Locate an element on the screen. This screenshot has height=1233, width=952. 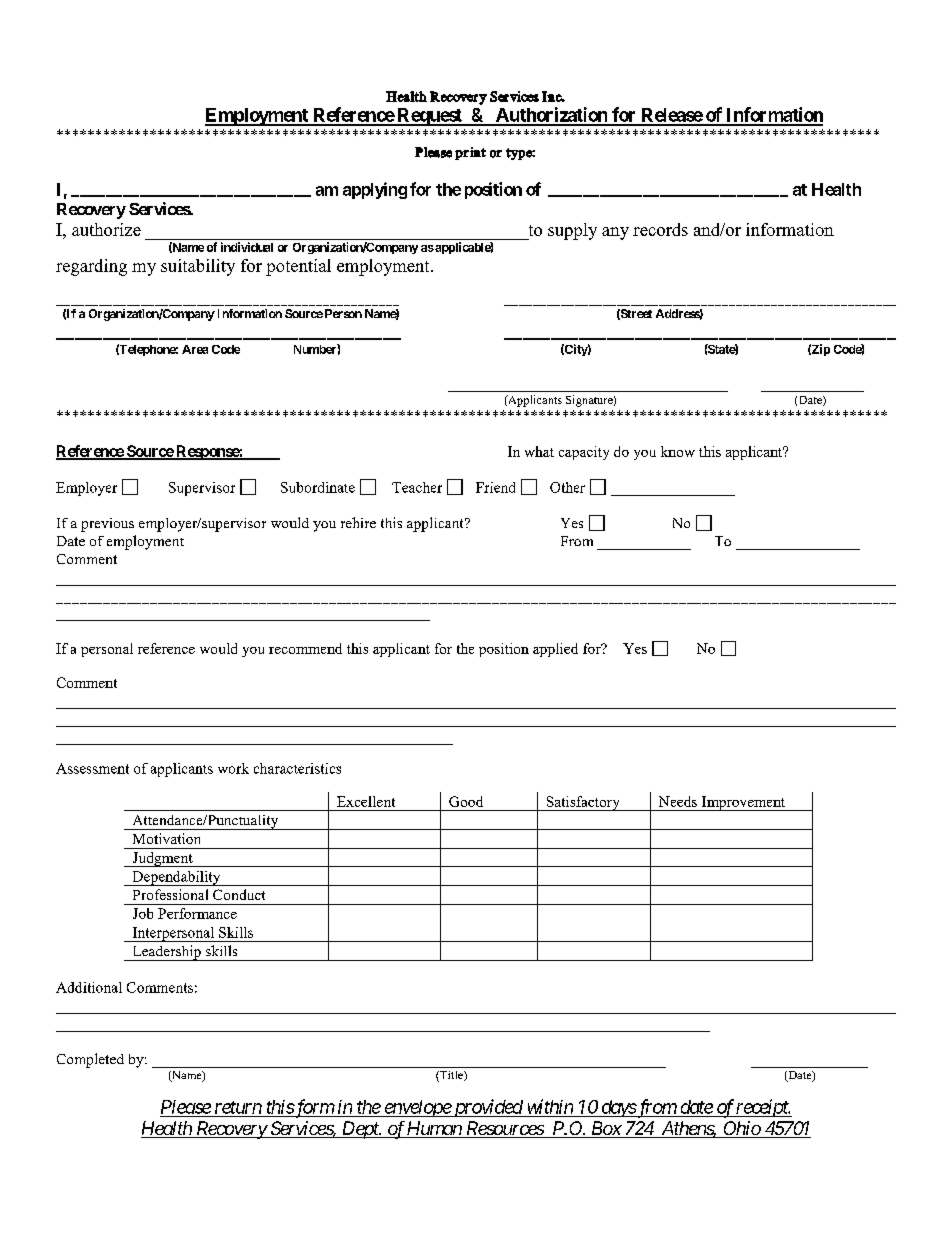
records is located at coordinates (660, 229).
